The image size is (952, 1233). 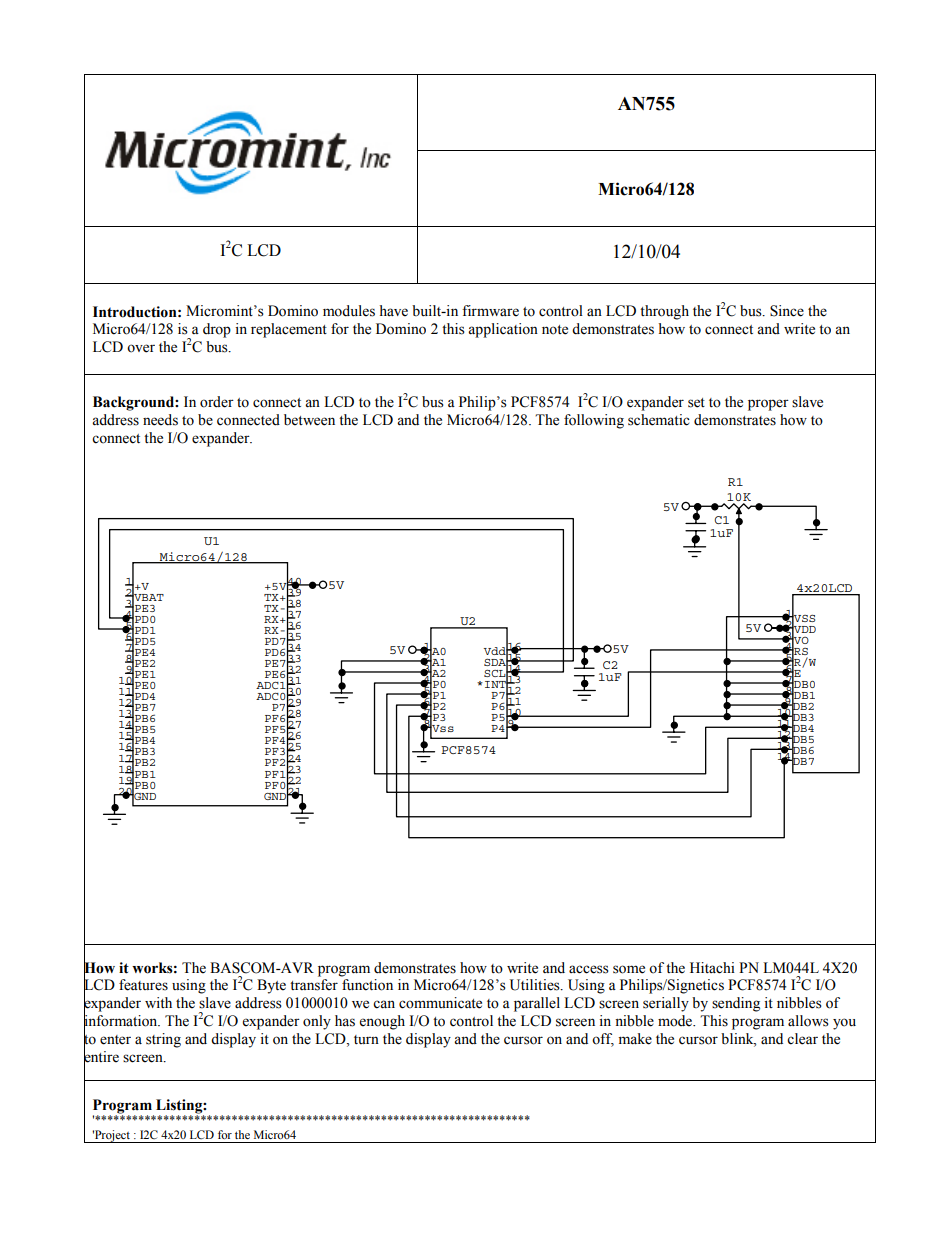 What do you see at coordinates (787, 311) in the page?
I see `Since` at bounding box center [787, 311].
